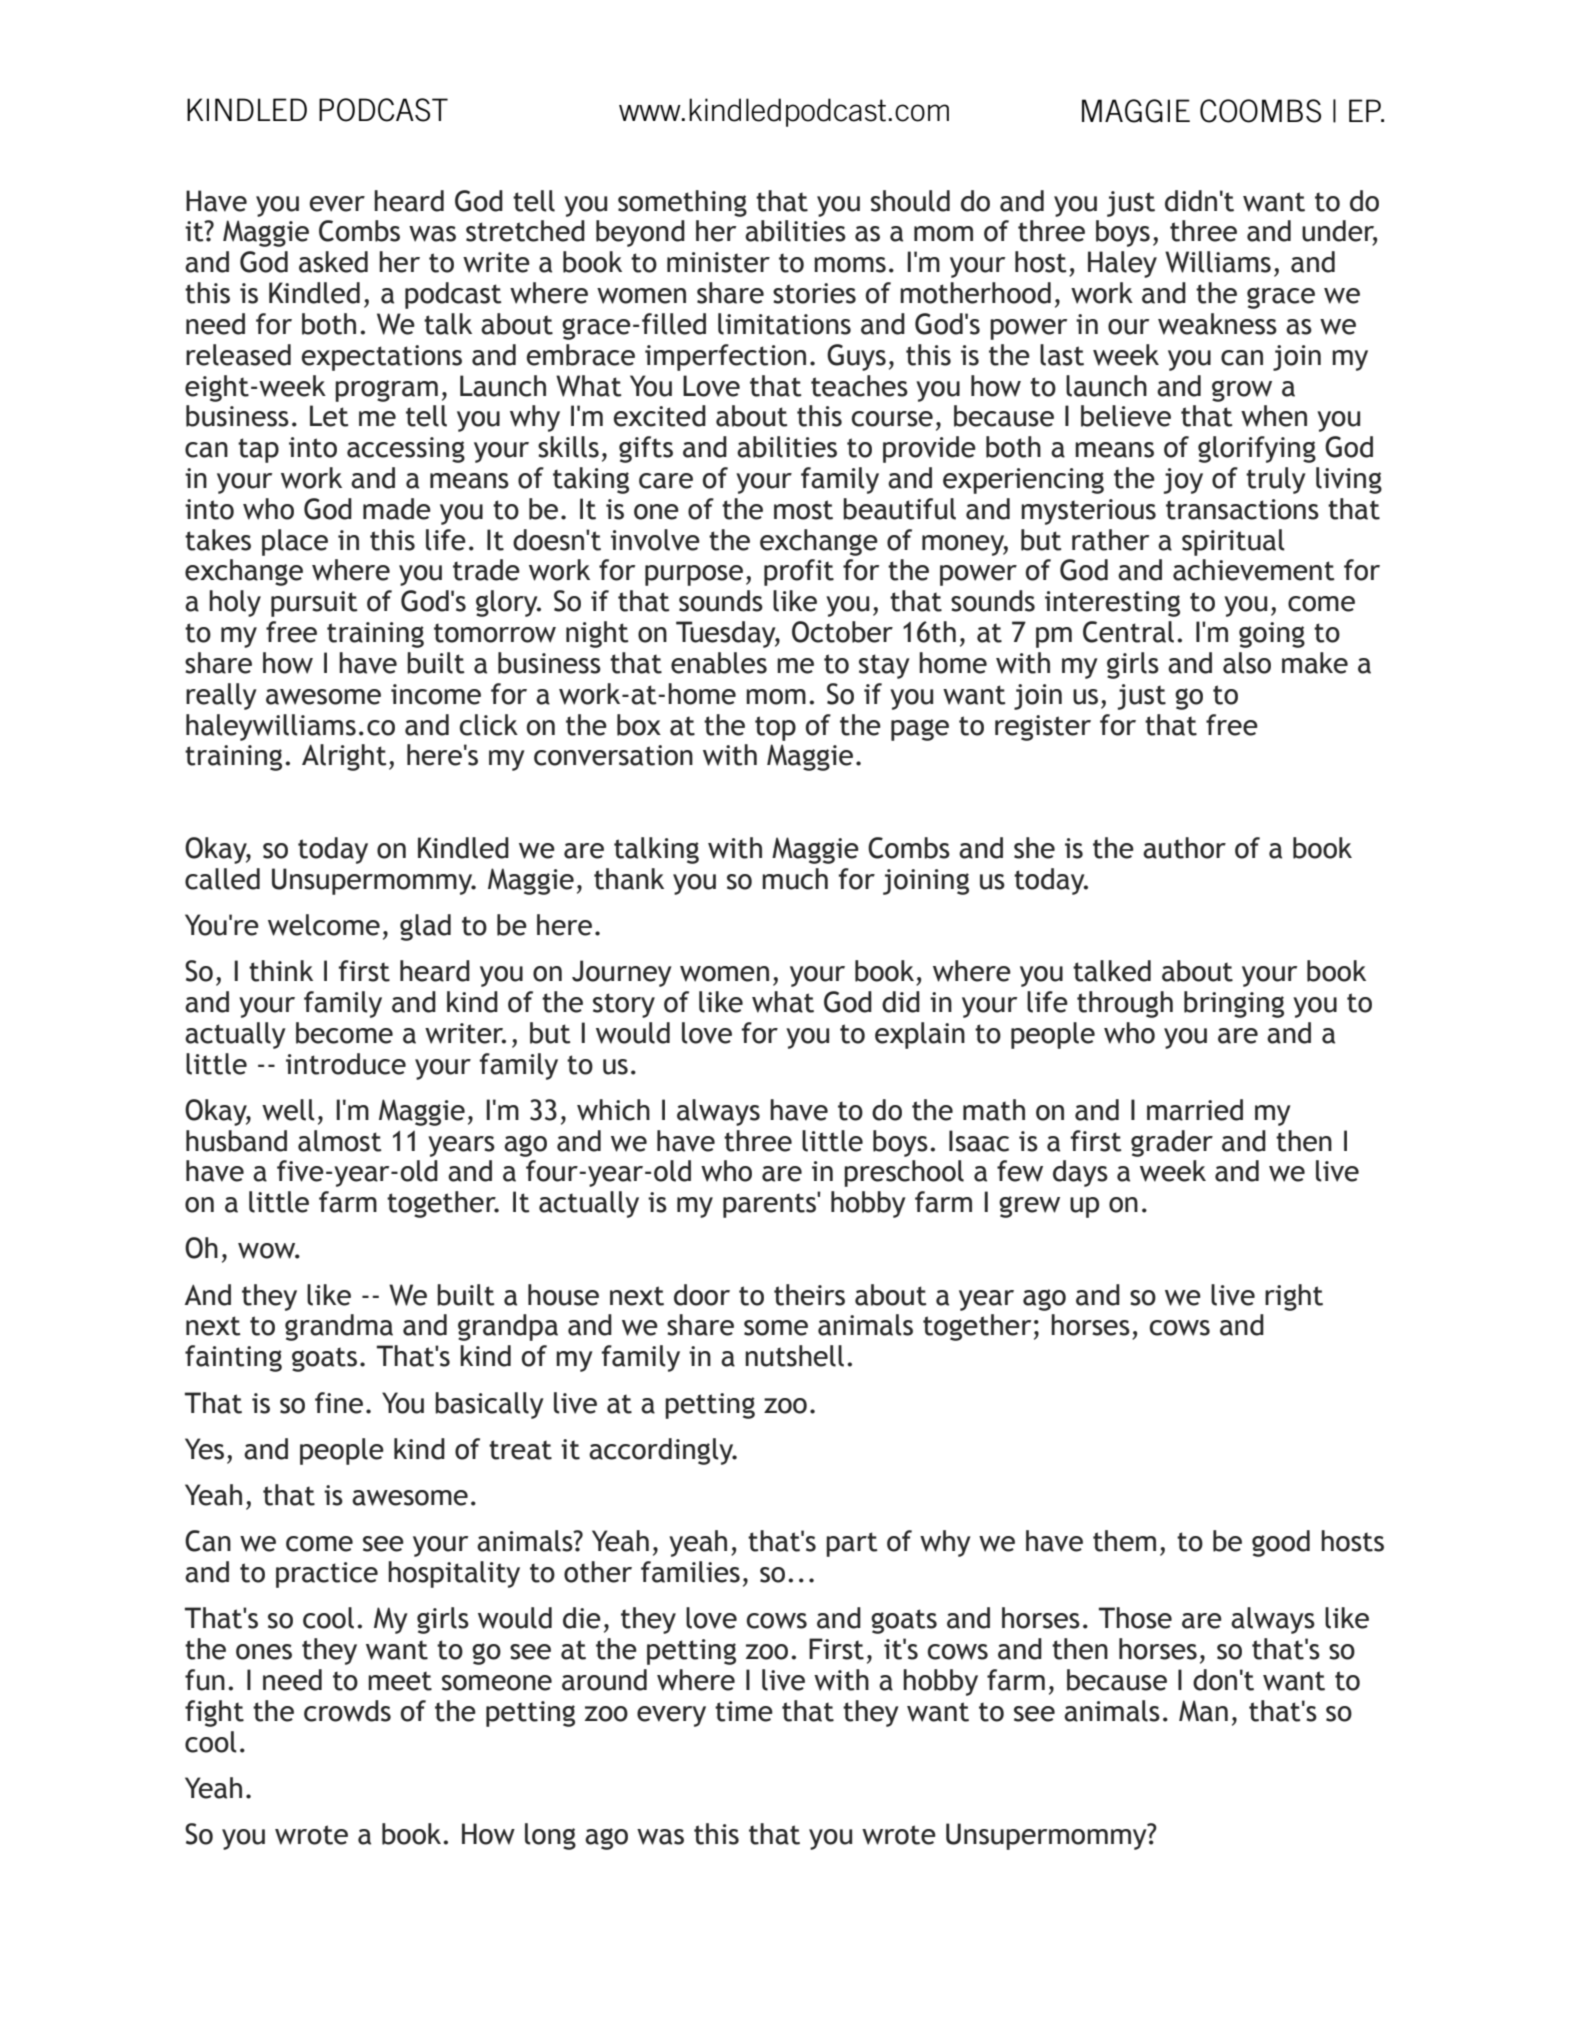 The image size is (1572, 2034). What do you see at coordinates (1247, 663) in the screenshot?
I see `also` at bounding box center [1247, 663].
